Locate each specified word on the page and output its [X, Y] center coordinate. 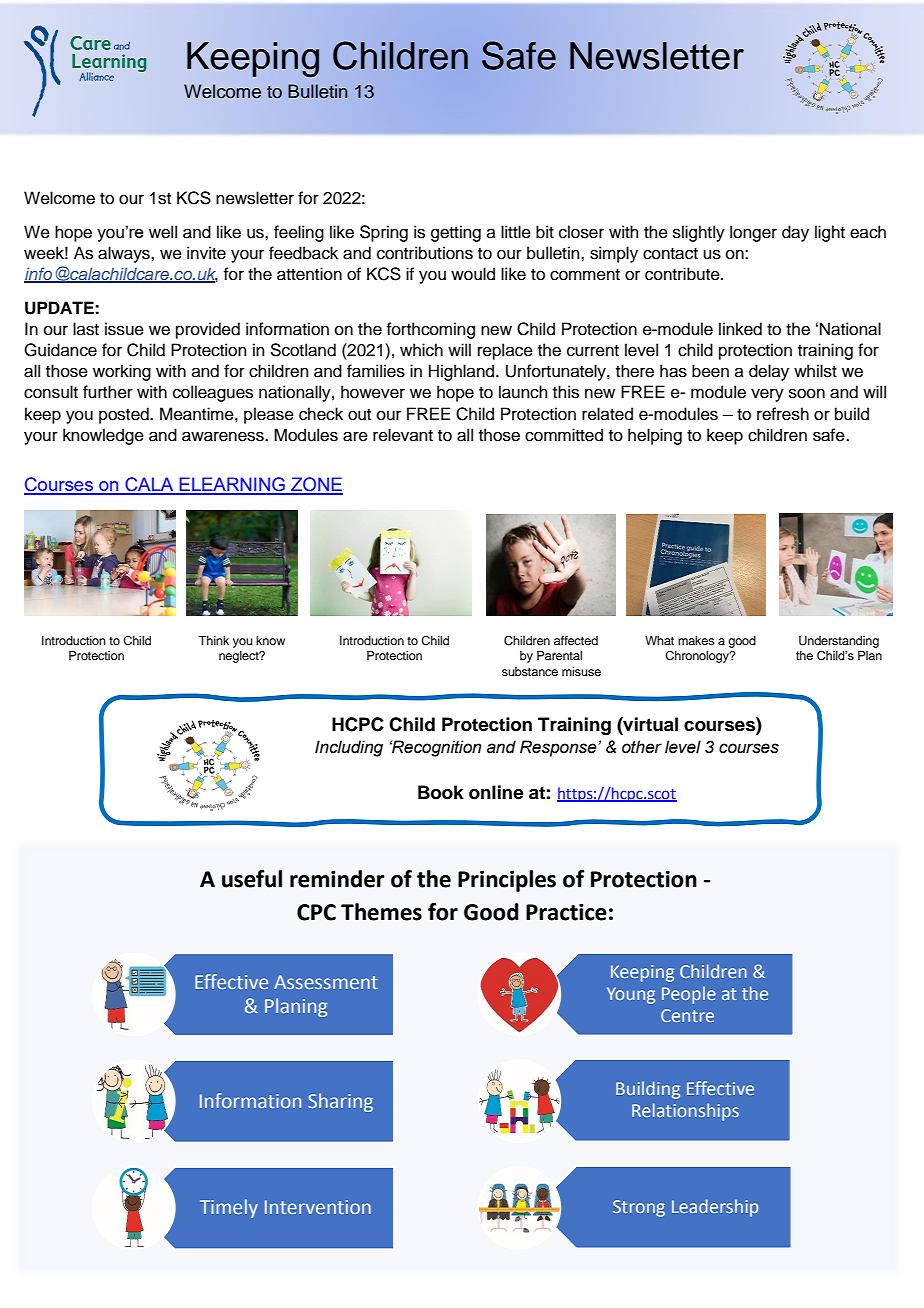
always [125, 254]
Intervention [318, 1207]
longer [753, 233]
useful [252, 879]
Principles [507, 881]
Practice [566, 912]
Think [213, 640]
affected [576, 640]
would [473, 274]
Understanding [839, 642]
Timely [229, 1208]
